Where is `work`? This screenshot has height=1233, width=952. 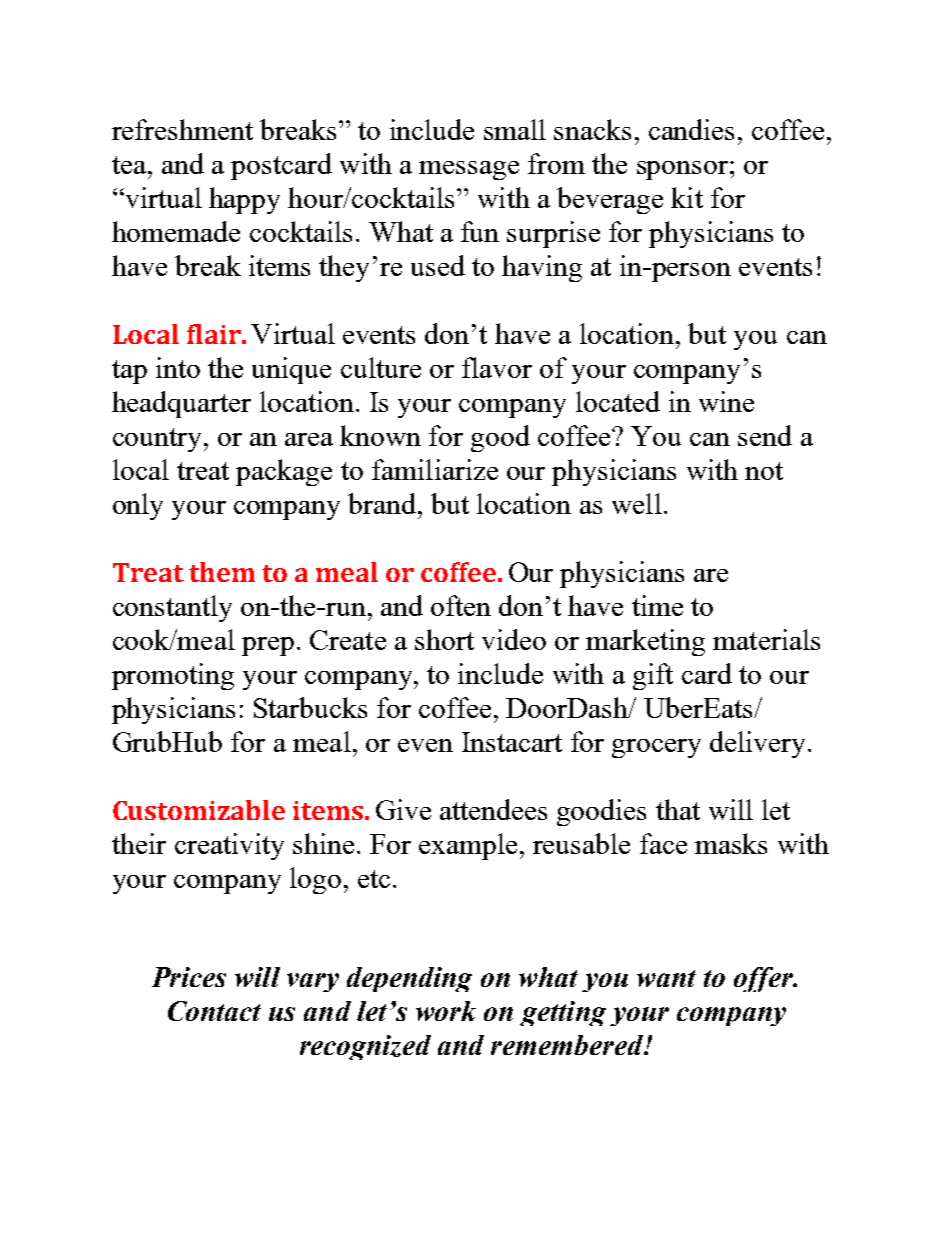 work is located at coordinates (446, 1011).
